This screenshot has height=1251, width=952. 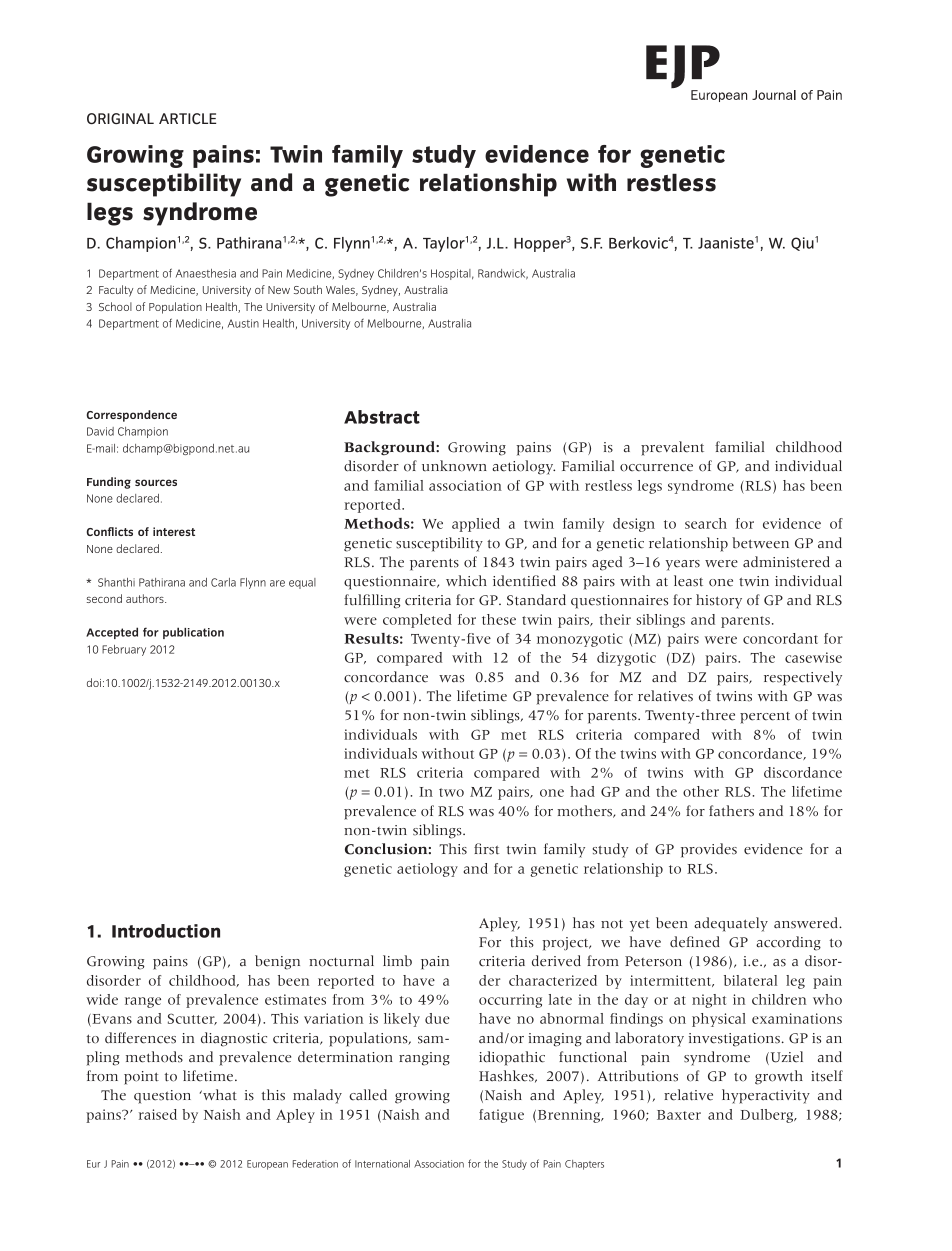 What do you see at coordinates (187, 118) in the screenshot?
I see `ARTICLE` at bounding box center [187, 118].
